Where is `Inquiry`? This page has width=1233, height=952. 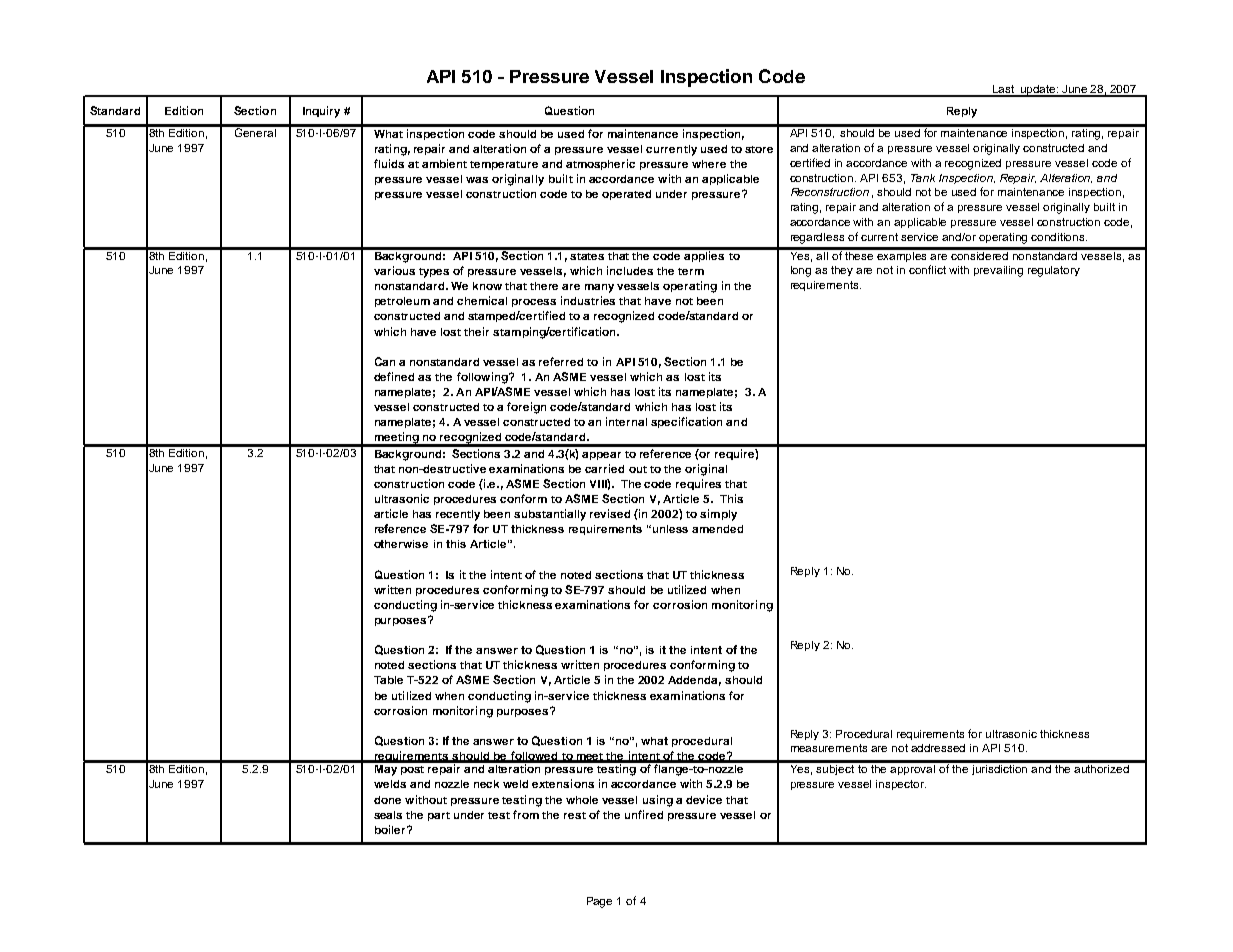 Inquiry is located at coordinates (321, 112).
